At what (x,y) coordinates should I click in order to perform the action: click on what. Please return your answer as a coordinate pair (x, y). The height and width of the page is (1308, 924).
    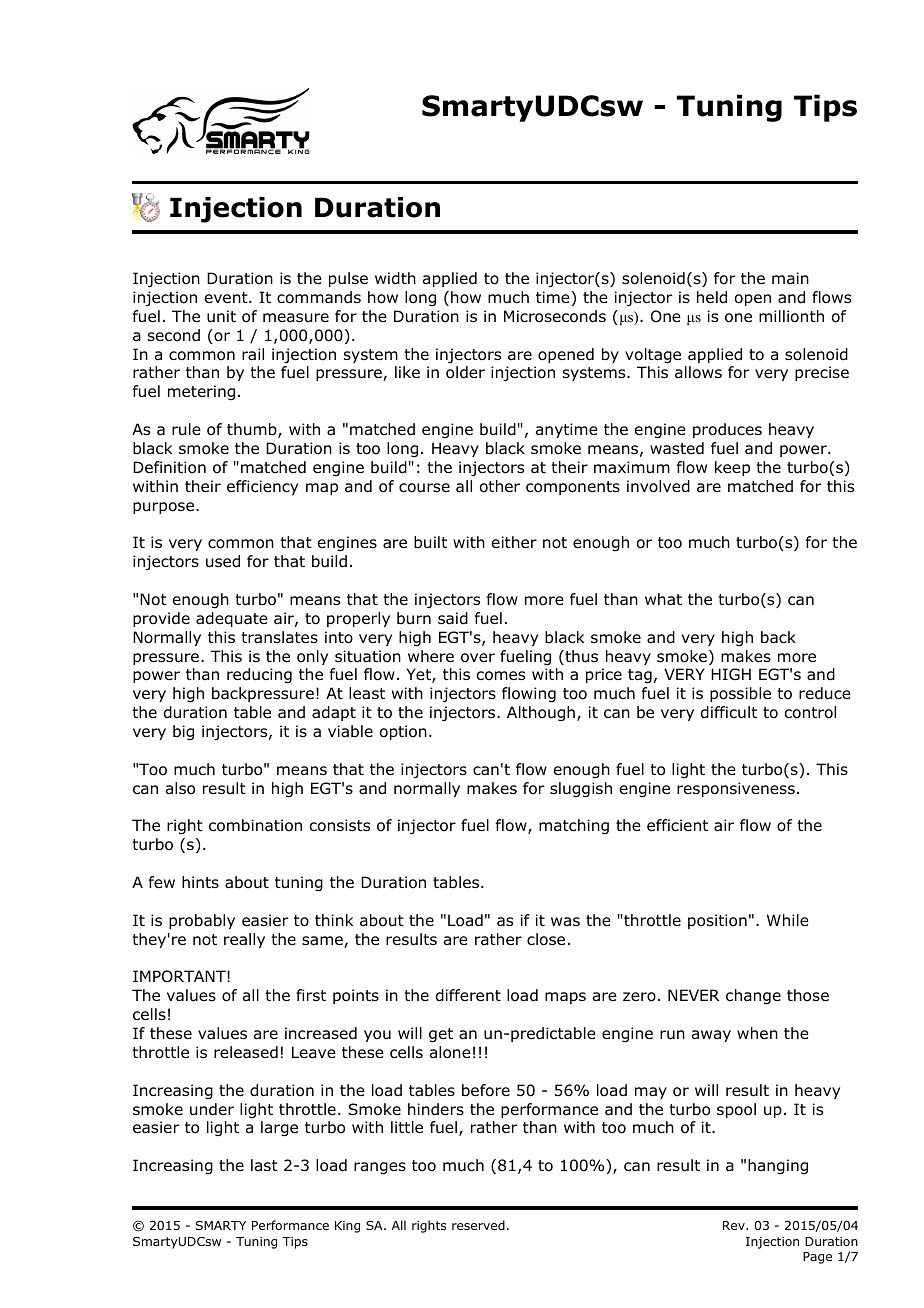
    Looking at the image, I should click on (663, 599).
